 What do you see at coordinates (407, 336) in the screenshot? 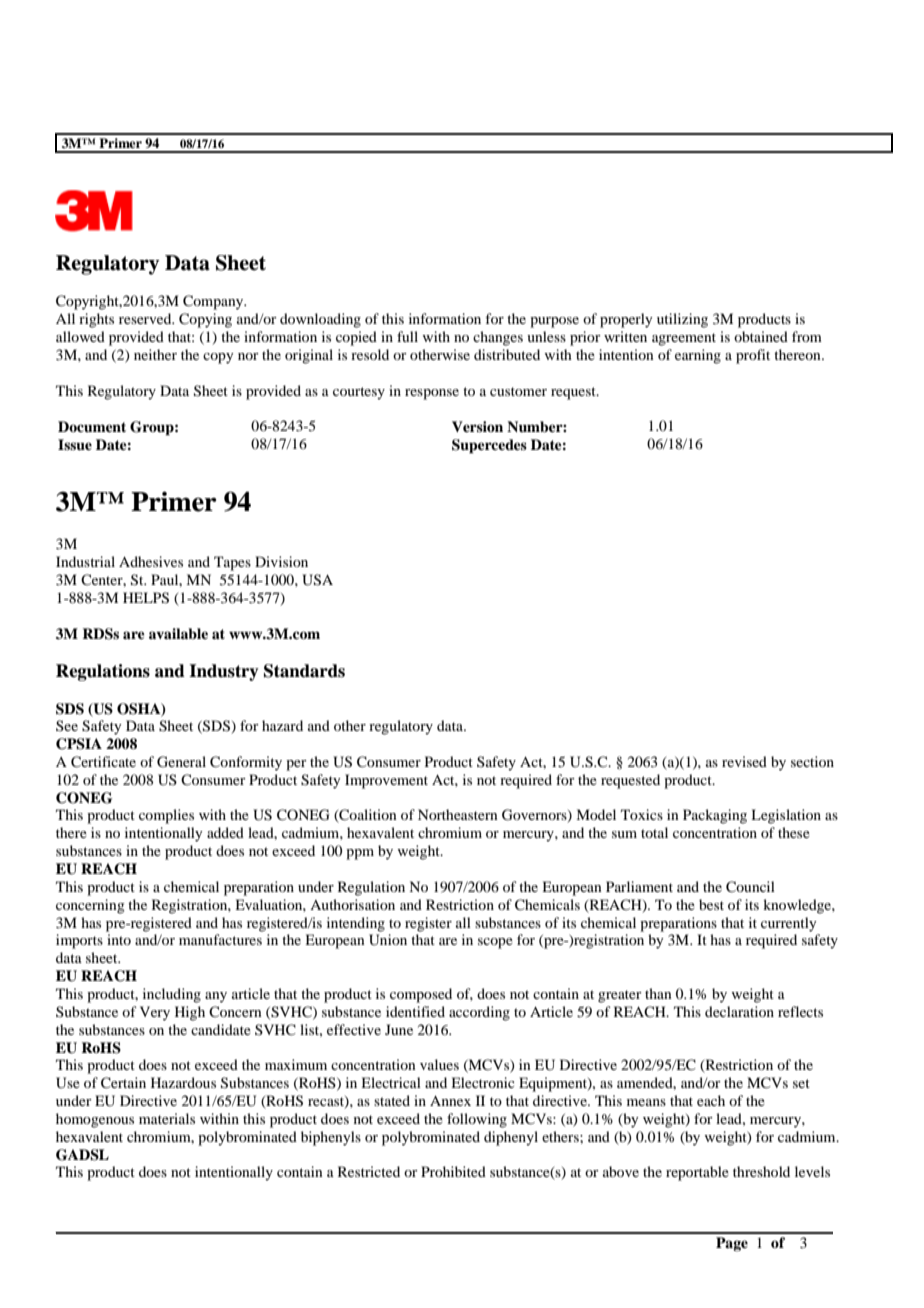
I see `full` at bounding box center [407, 336].
